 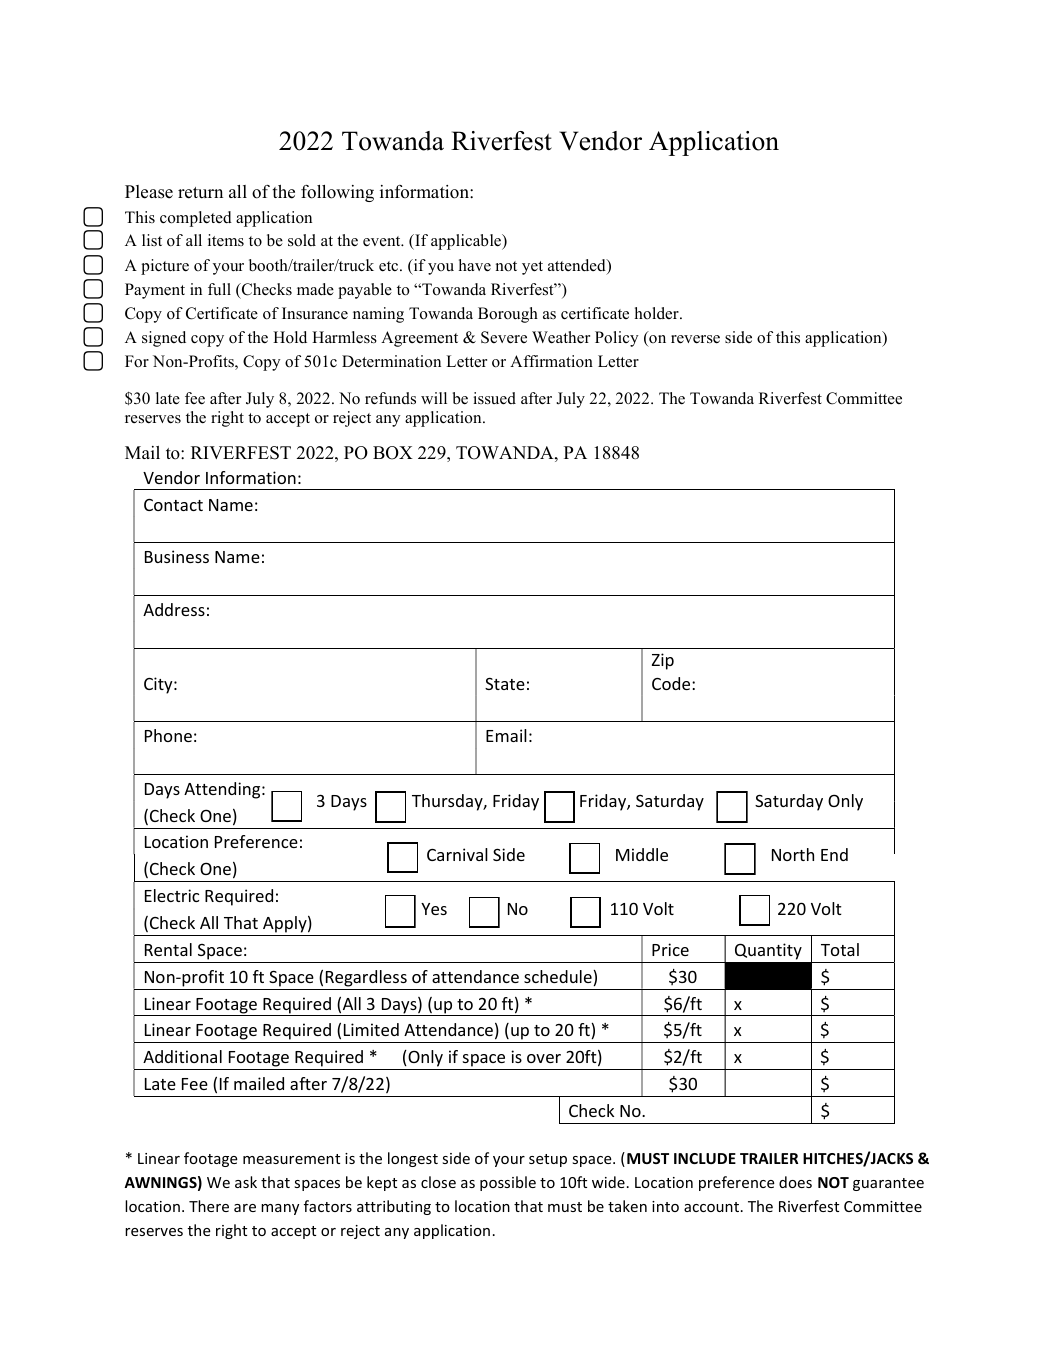 What do you see at coordinates (695, 339) in the image?
I see `reverse` at bounding box center [695, 339].
